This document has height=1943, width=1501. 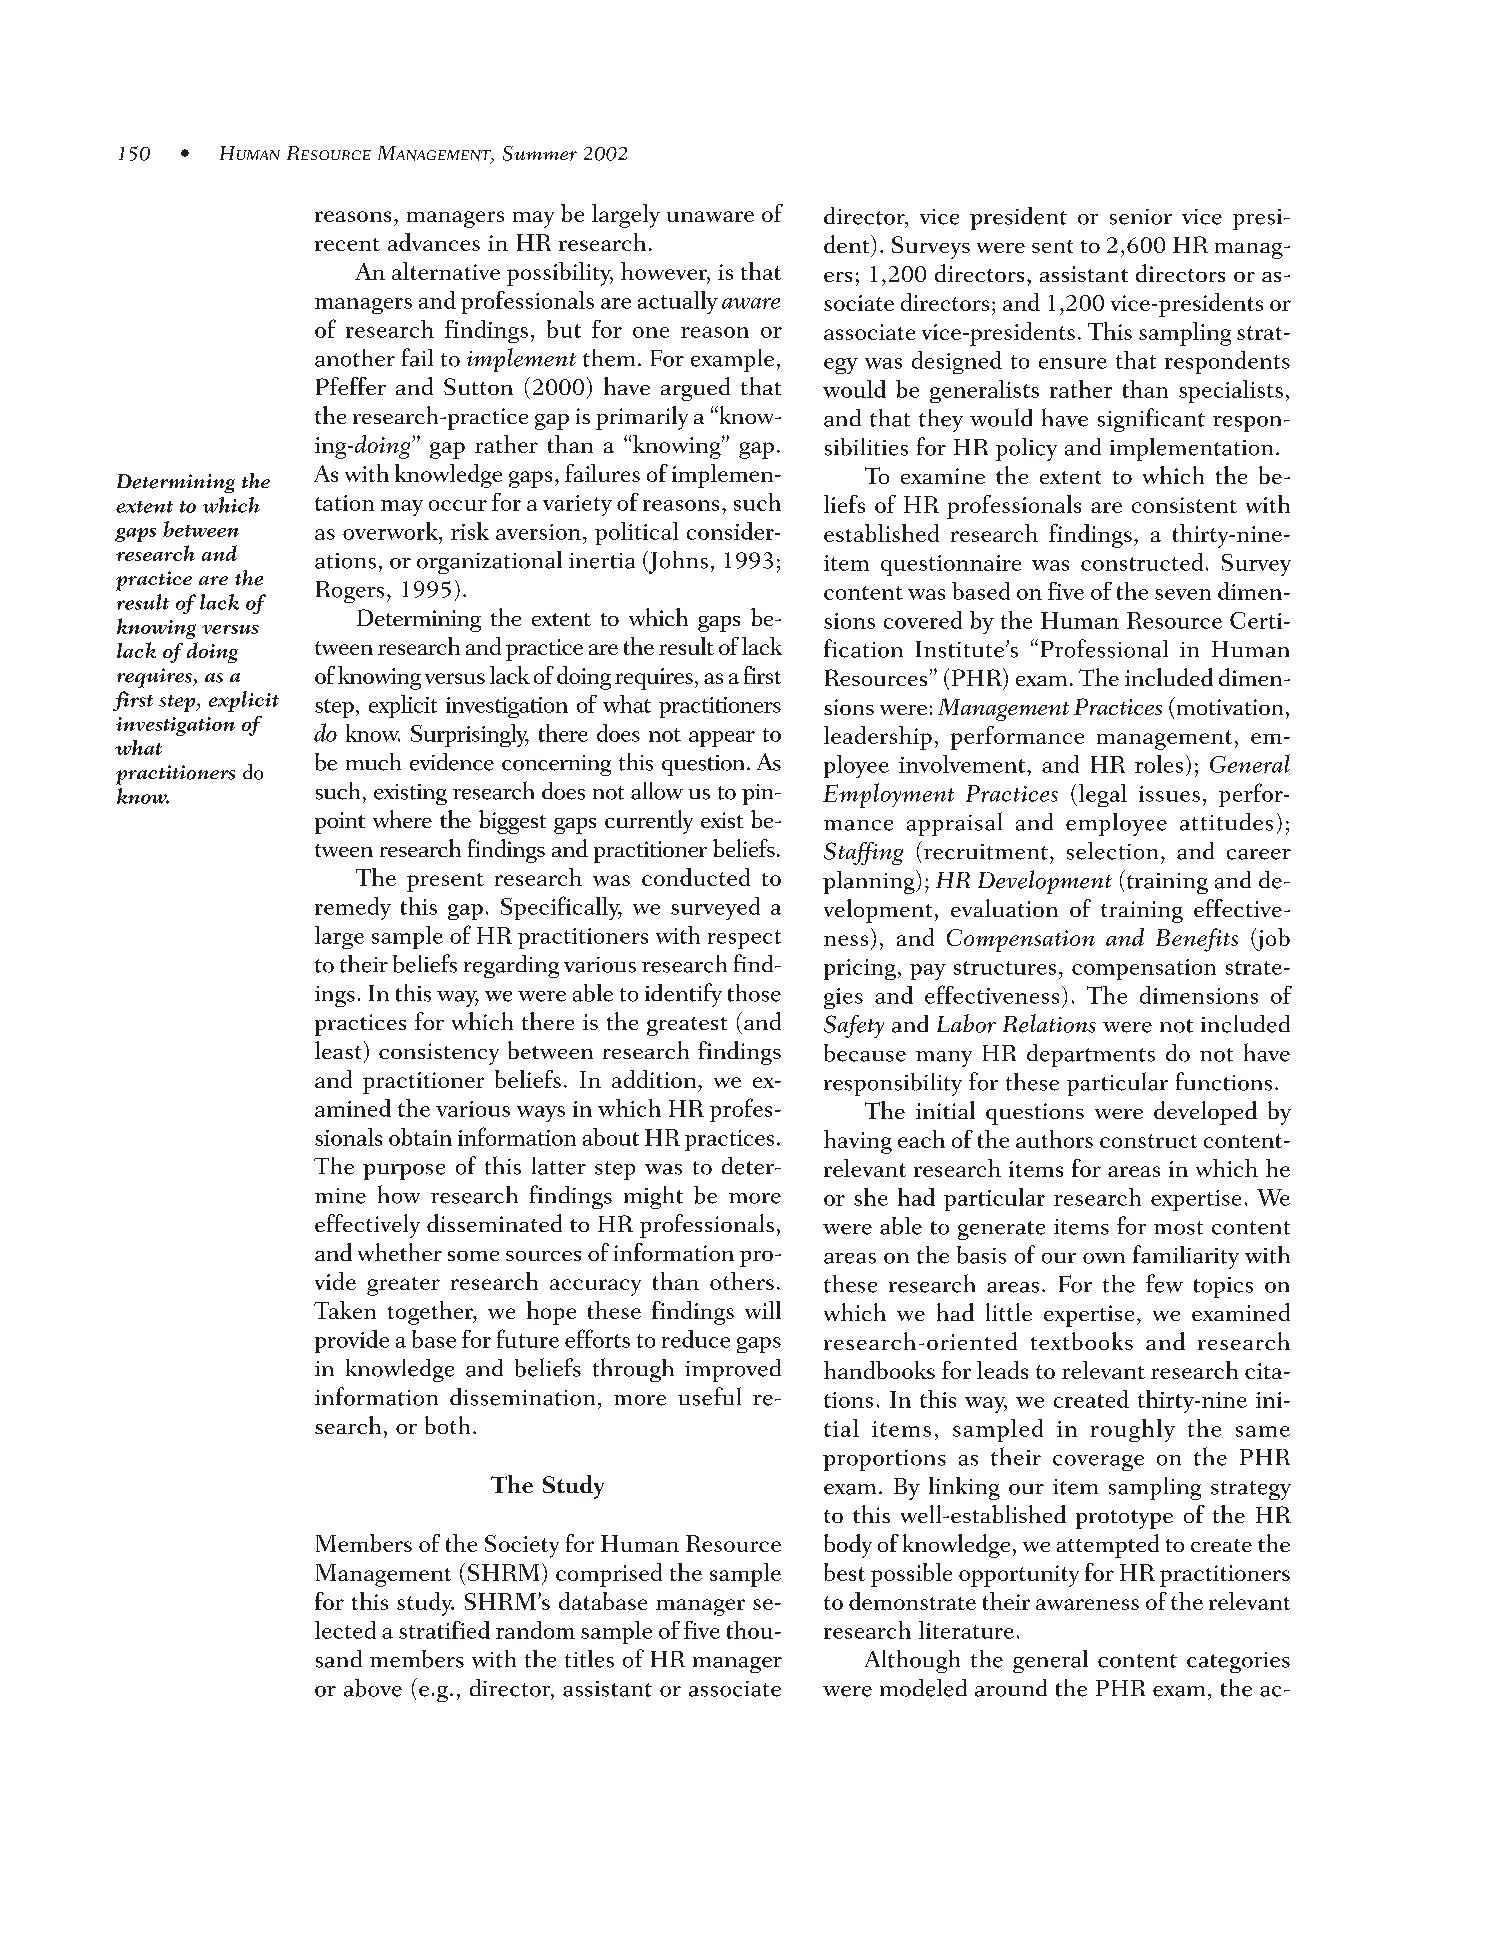 What do you see at coordinates (665, 272) in the document?
I see `however` at bounding box center [665, 272].
